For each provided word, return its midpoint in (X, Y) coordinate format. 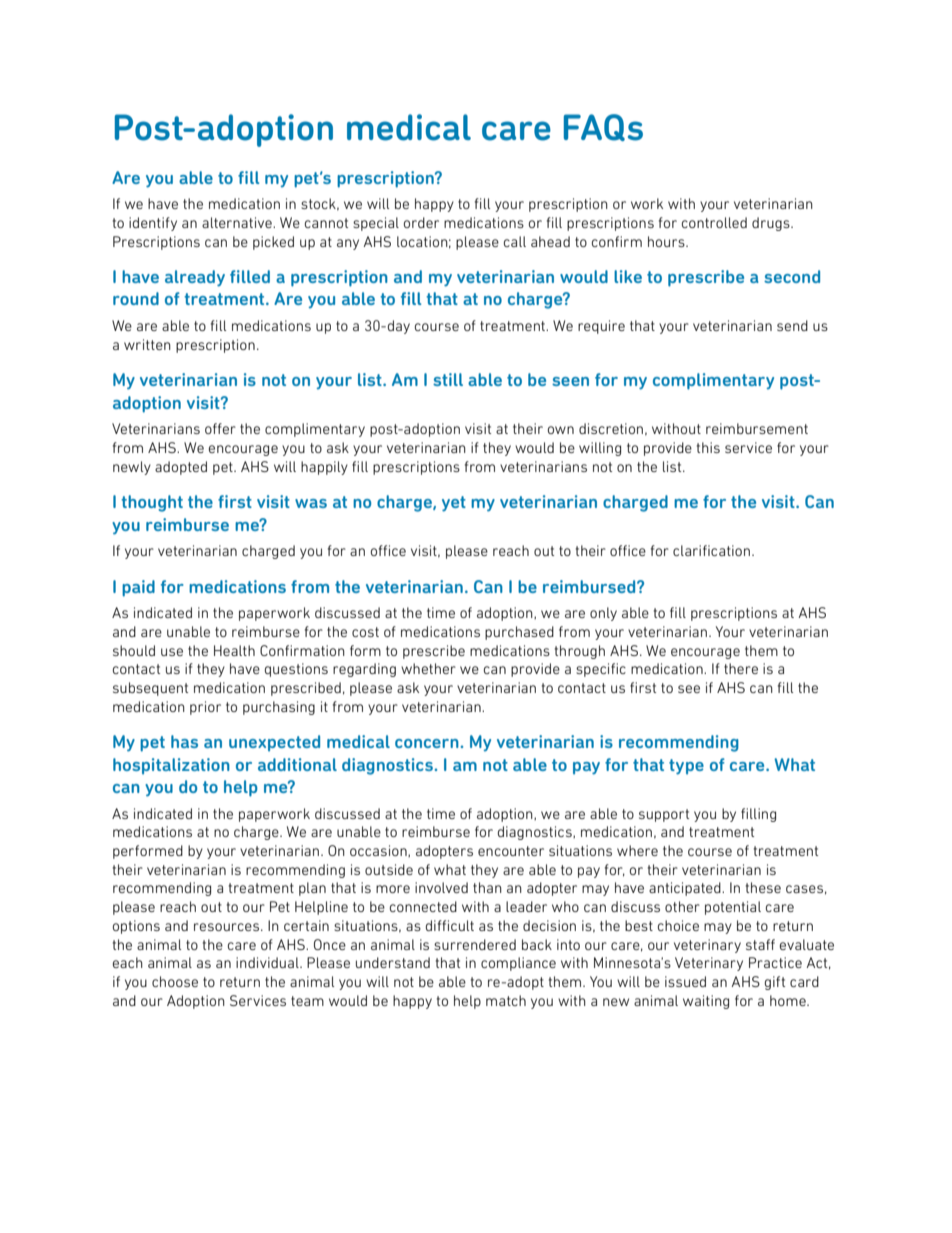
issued (685, 981)
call (515, 241)
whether (428, 668)
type (686, 767)
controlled (714, 222)
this (708, 447)
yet (454, 504)
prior (205, 708)
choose (175, 981)
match (506, 1000)
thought (152, 503)
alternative (238, 222)
